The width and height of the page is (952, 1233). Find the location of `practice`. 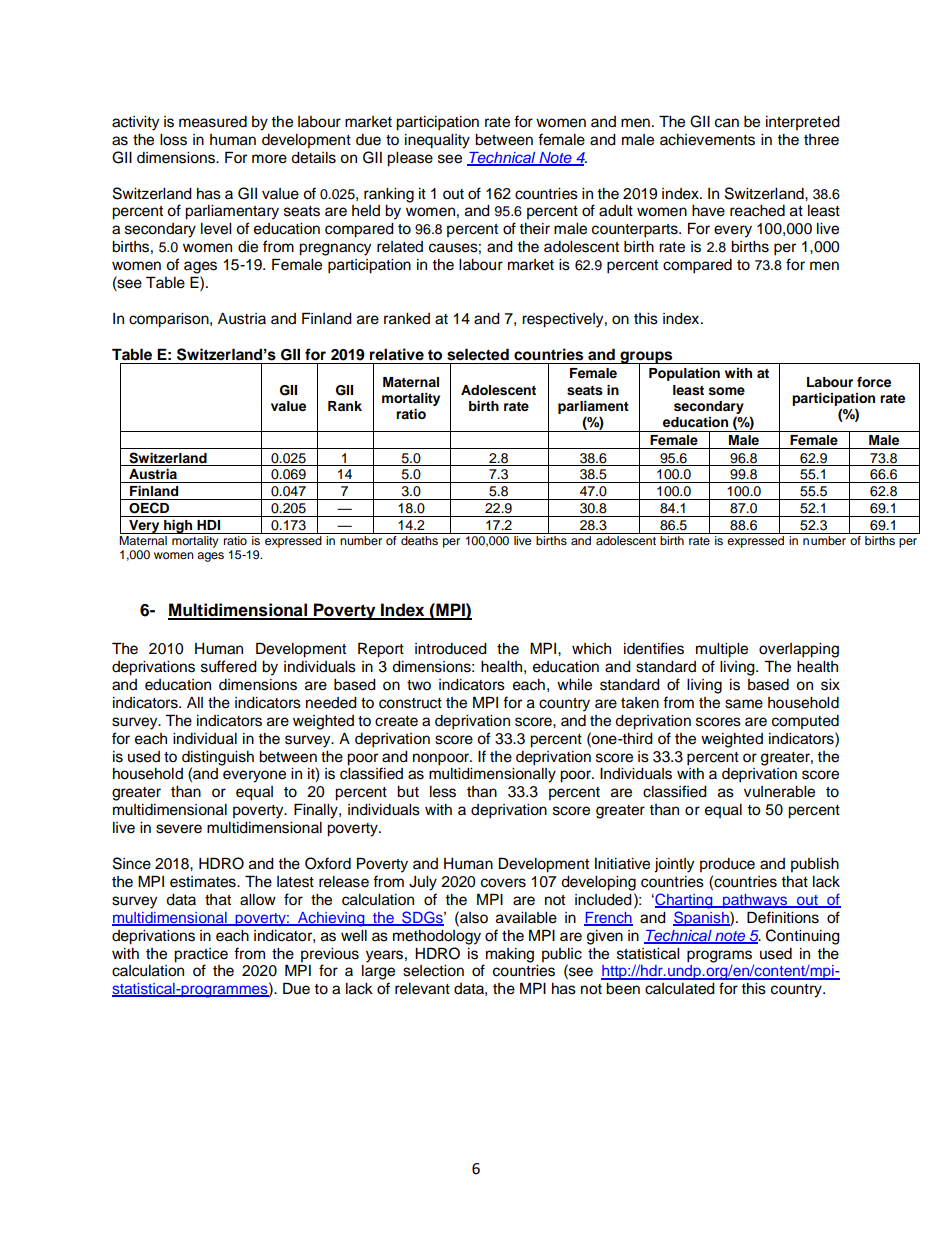

practice is located at coordinates (201, 955).
